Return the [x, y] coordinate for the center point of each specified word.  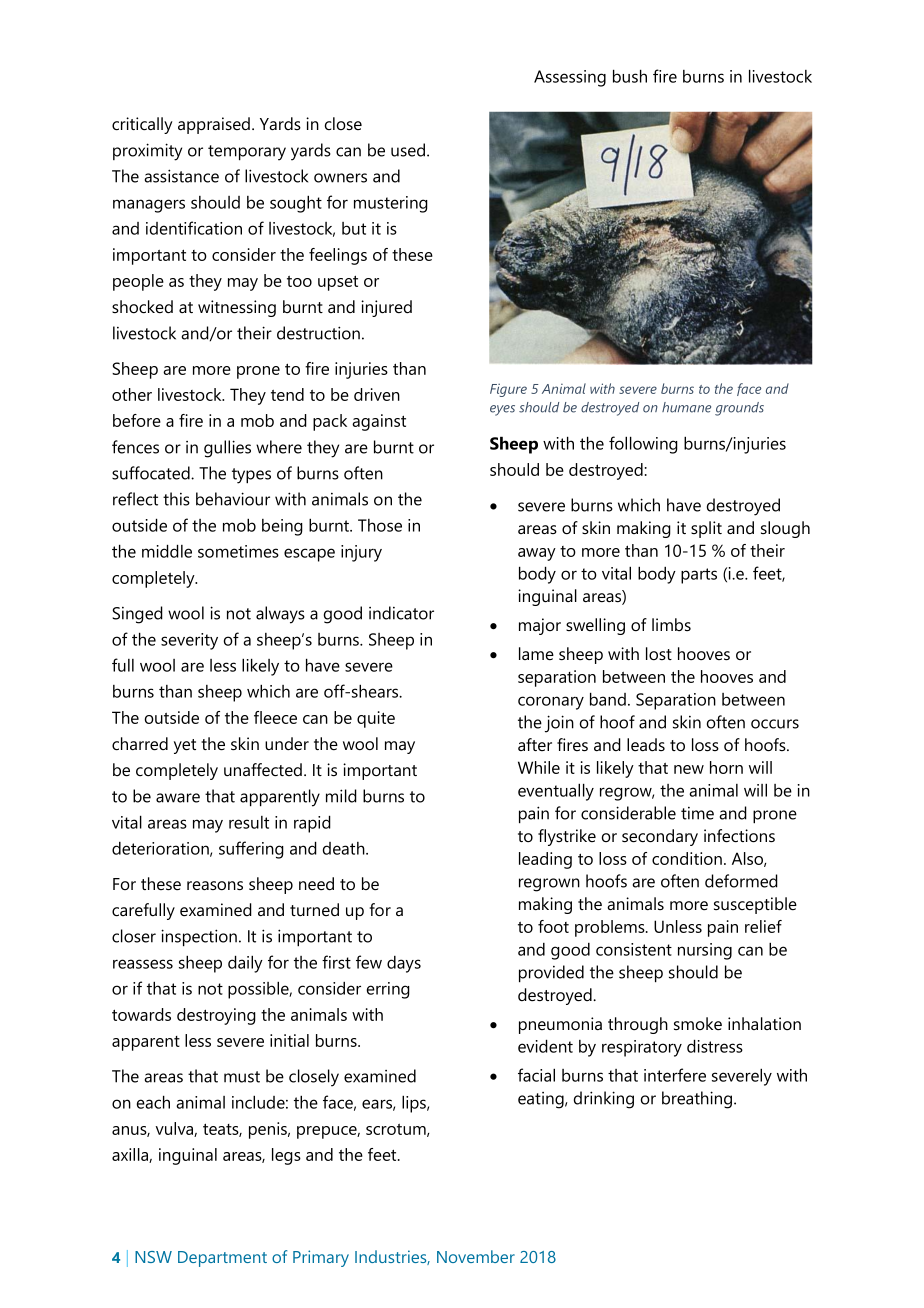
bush [630, 76]
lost [659, 653]
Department [222, 1259]
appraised [214, 125]
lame [536, 653]
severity [189, 641]
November [476, 1256]
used [409, 150]
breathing [698, 1100]
